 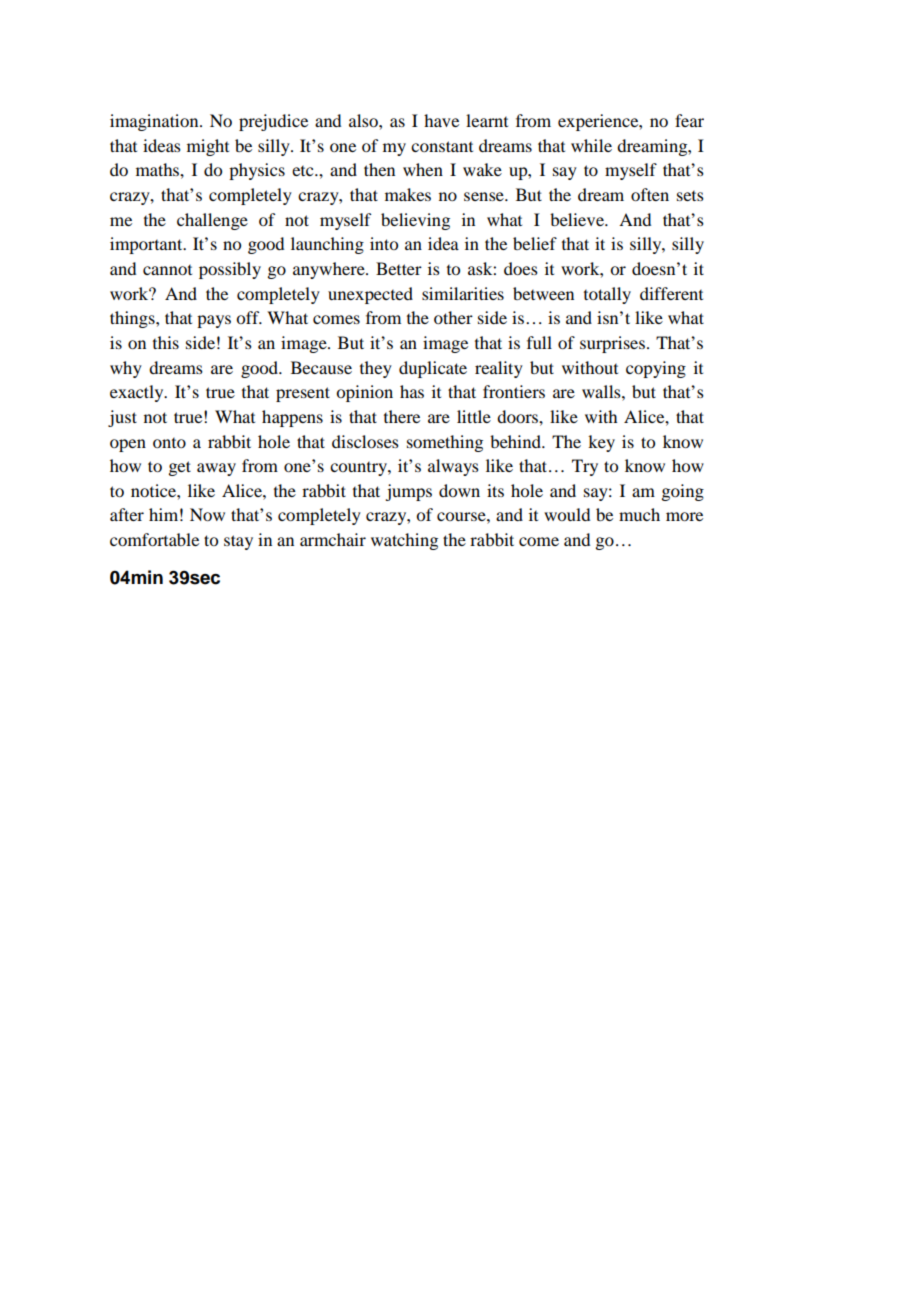 What do you see at coordinates (441, 120) in the document?
I see `have` at bounding box center [441, 120].
